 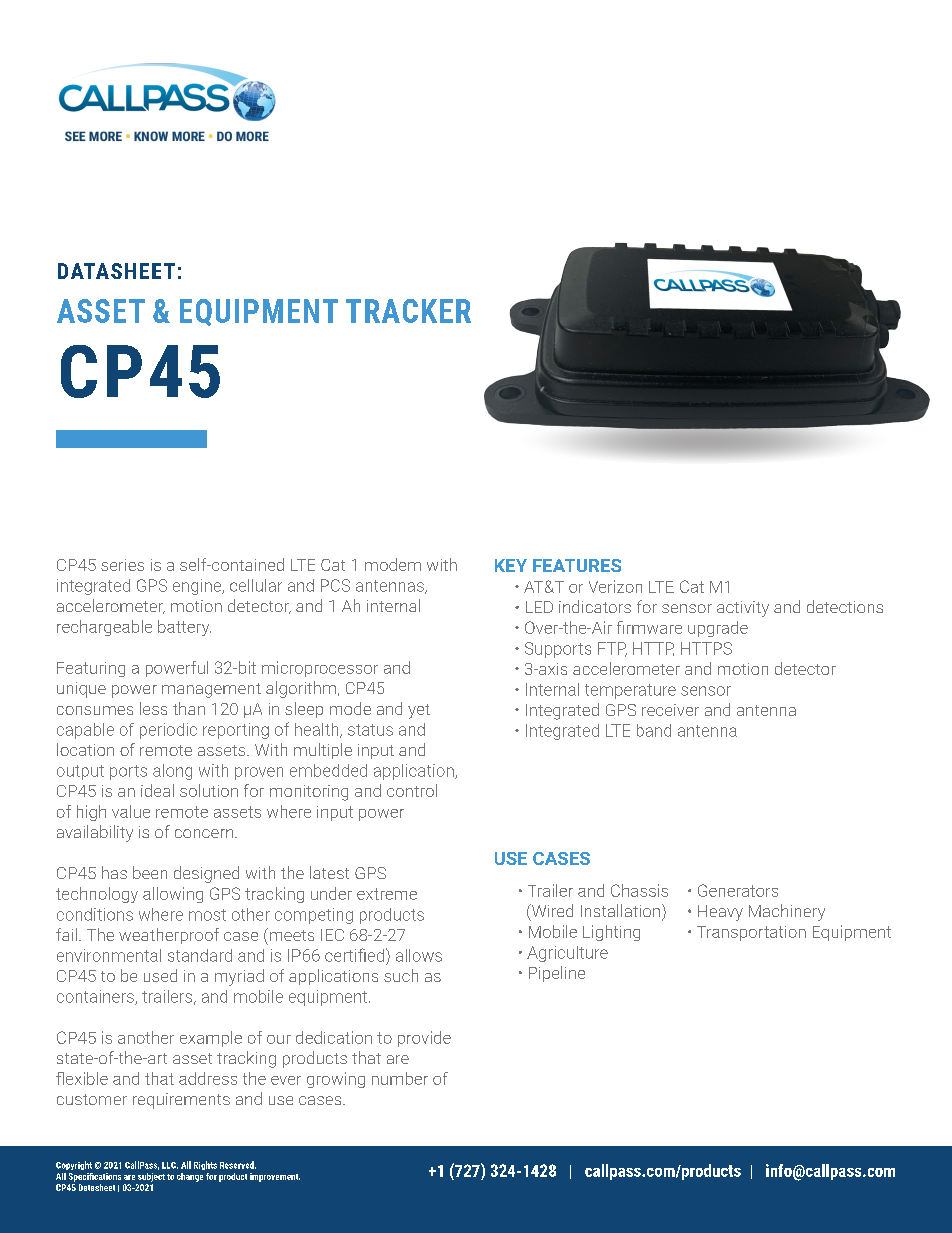 I want to click on KEY, so click(x=511, y=565).
